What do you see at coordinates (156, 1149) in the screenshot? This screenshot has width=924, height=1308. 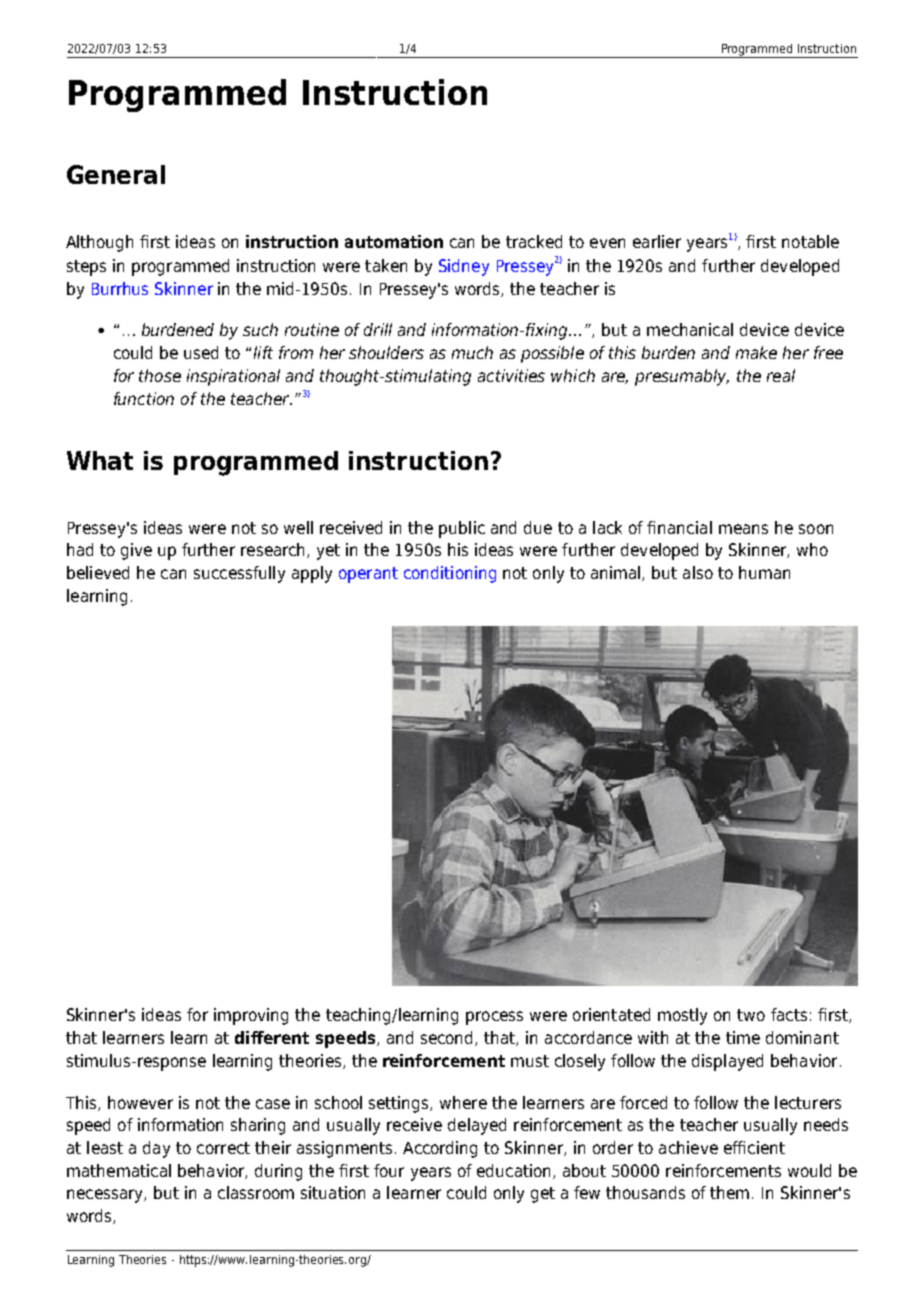 I see `day` at bounding box center [156, 1149].
